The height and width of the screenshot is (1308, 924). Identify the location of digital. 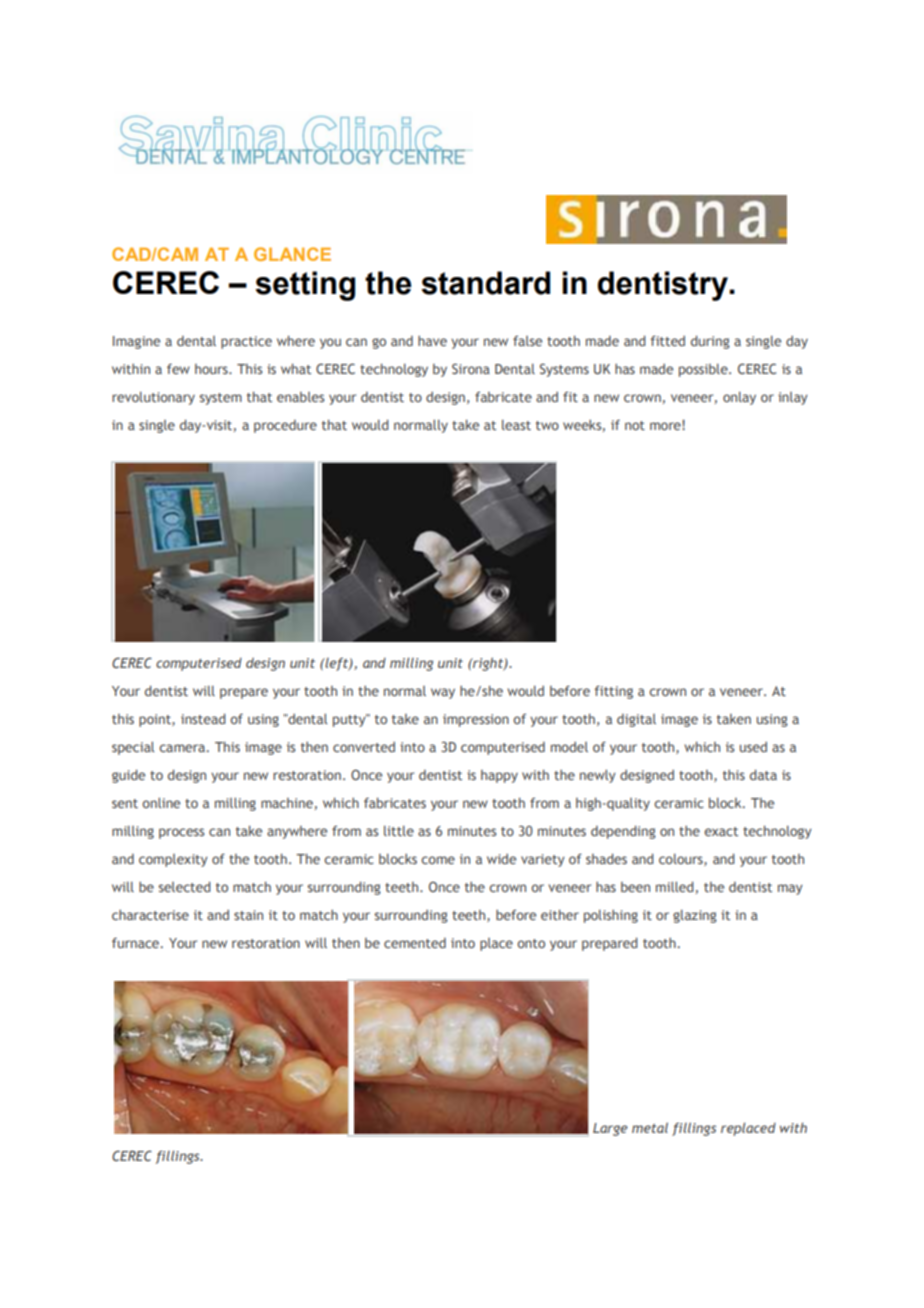
(636, 720).
